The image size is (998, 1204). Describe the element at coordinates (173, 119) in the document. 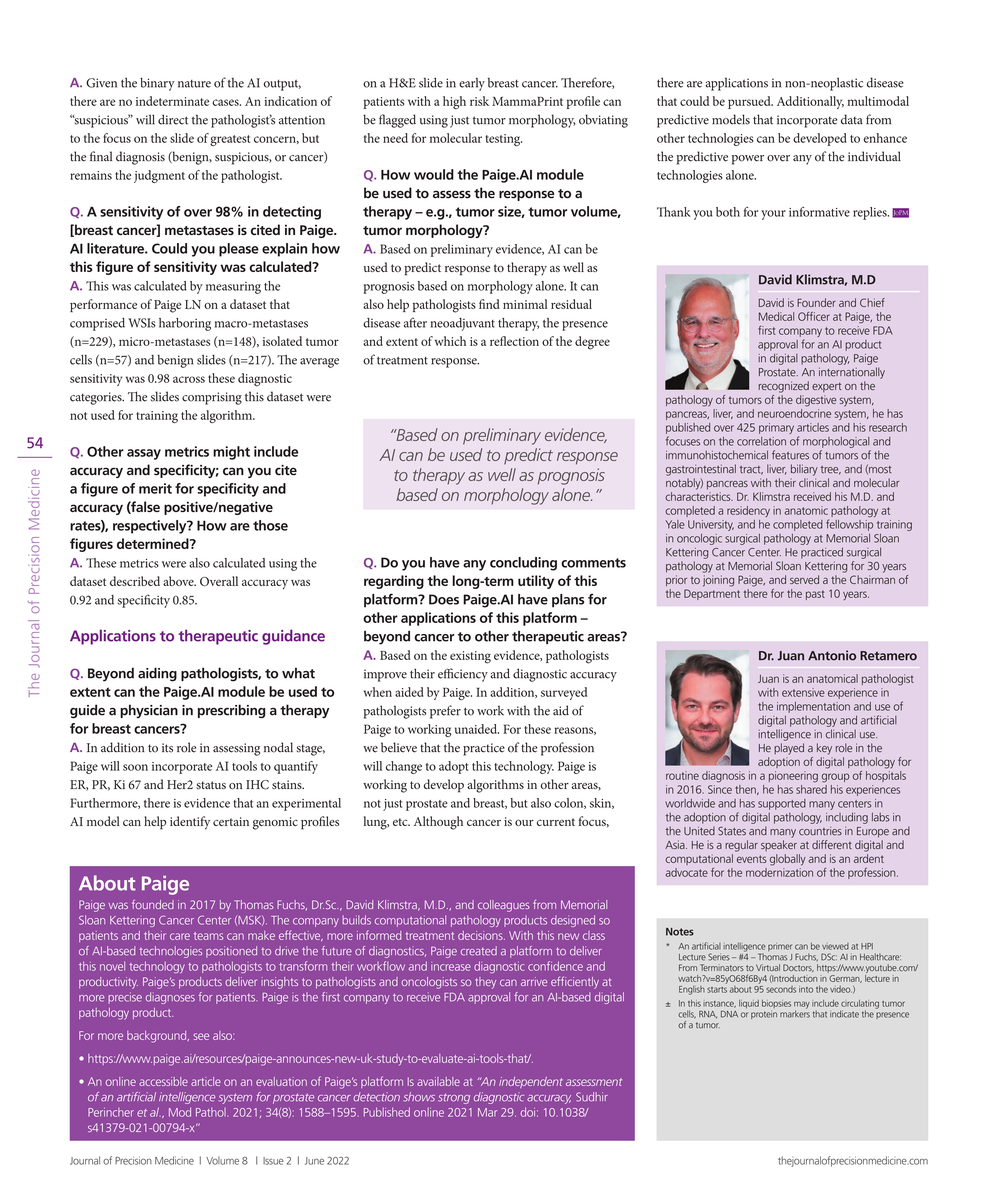

I see `direct` at that location.
